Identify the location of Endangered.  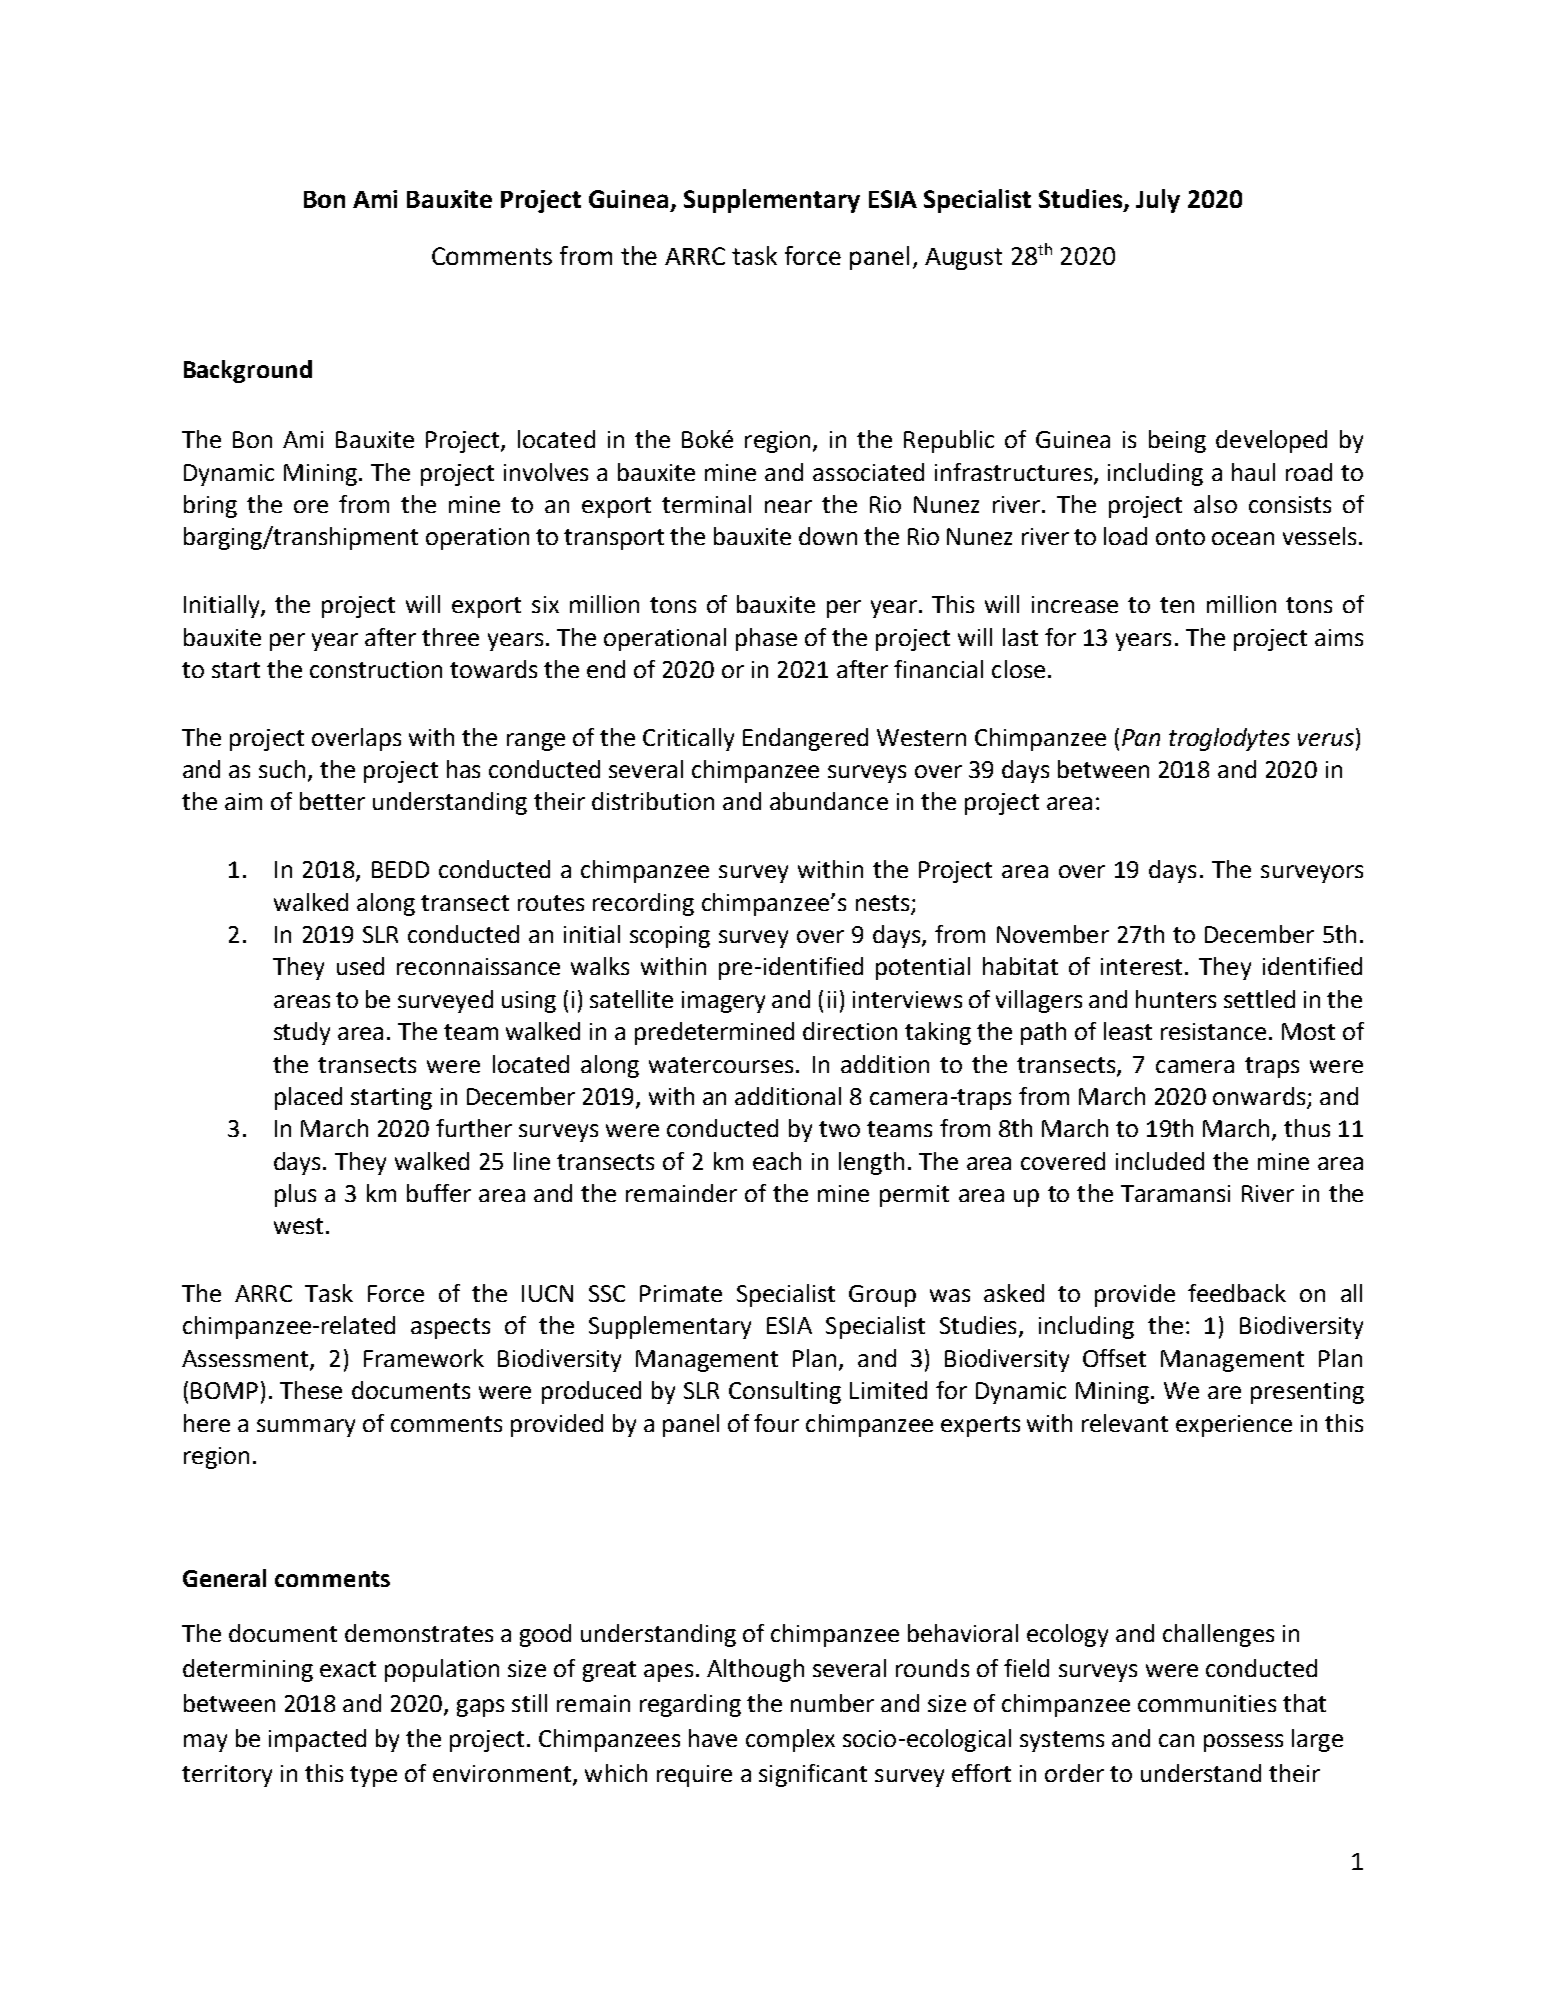
(805, 739).
